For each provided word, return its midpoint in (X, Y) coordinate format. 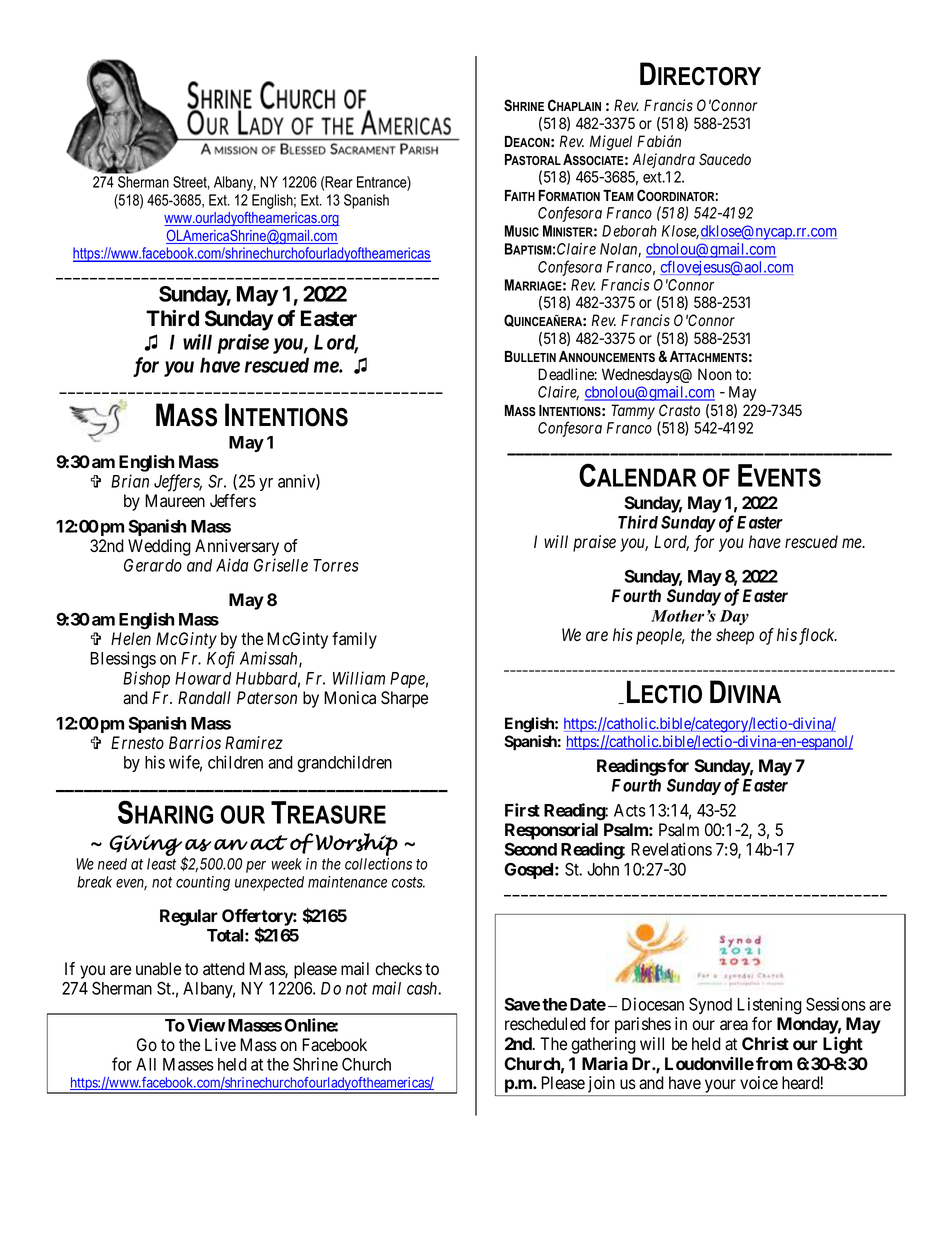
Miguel (611, 143)
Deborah (629, 231)
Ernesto (137, 743)
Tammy (633, 412)
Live (220, 1045)
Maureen (175, 501)
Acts (630, 810)
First (522, 810)
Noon (715, 374)
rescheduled (545, 1024)
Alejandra (664, 160)
